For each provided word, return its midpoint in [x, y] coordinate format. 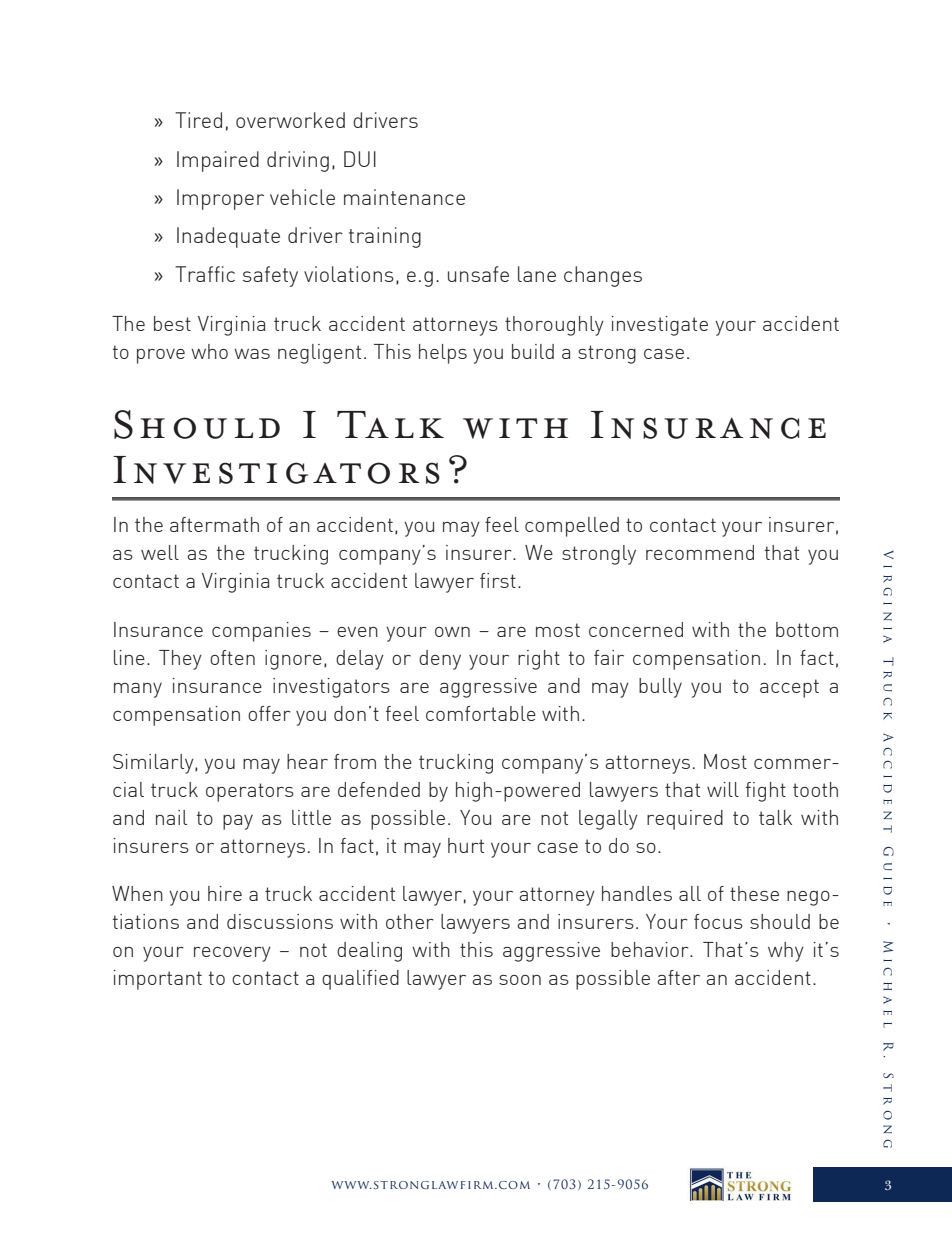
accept [789, 688]
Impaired [218, 161]
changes [603, 276]
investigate [660, 326]
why [786, 952]
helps [443, 354]
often [232, 657]
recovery [232, 954]
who [209, 351]
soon [520, 980]
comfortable [481, 713]
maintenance [404, 197]
